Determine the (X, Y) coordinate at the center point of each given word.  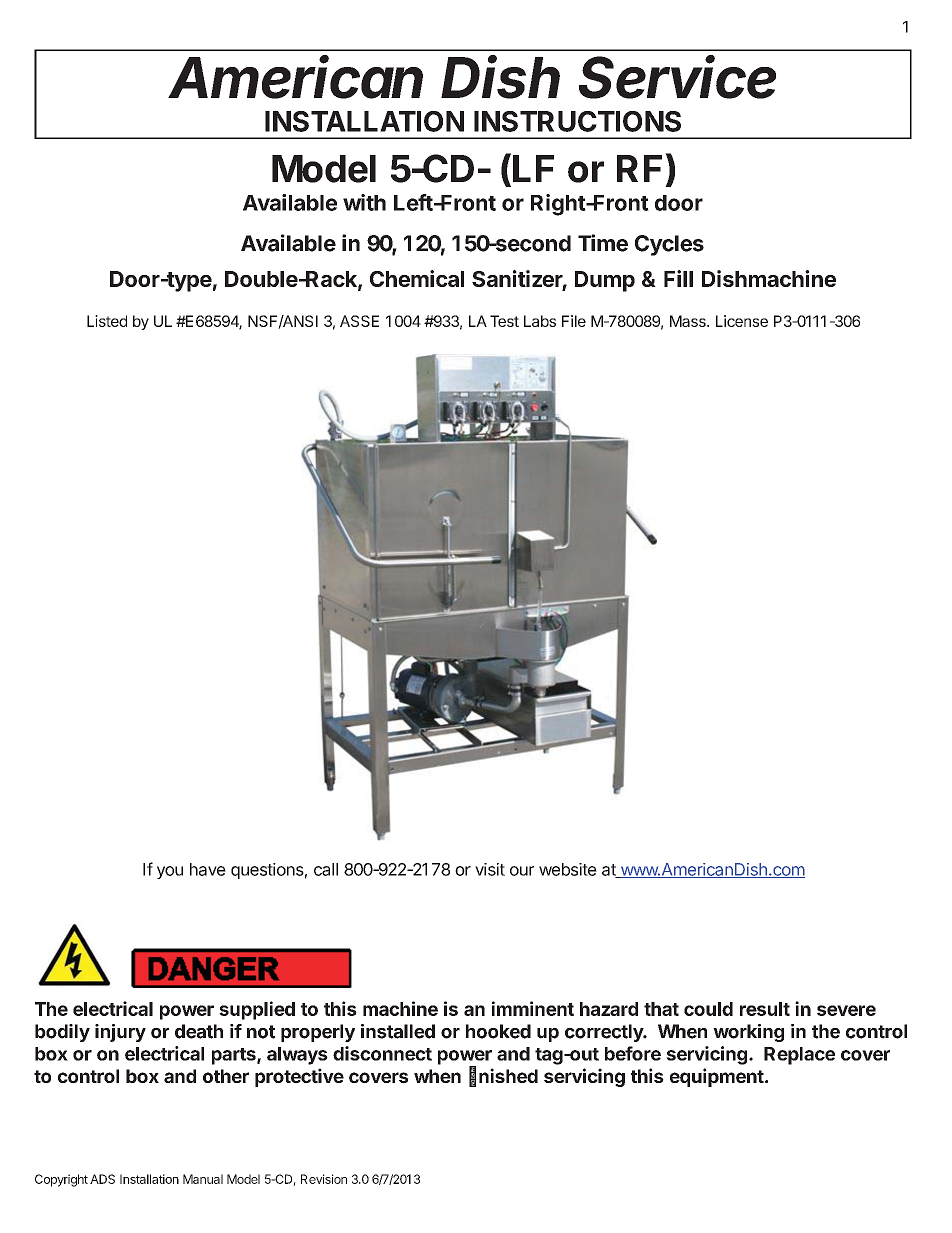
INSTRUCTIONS (577, 121)
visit (490, 869)
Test (504, 321)
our (522, 871)
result (765, 1009)
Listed (107, 321)
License (742, 321)
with (364, 202)
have (208, 869)
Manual (203, 1179)
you (170, 872)
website (568, 869)
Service (677, 77)
